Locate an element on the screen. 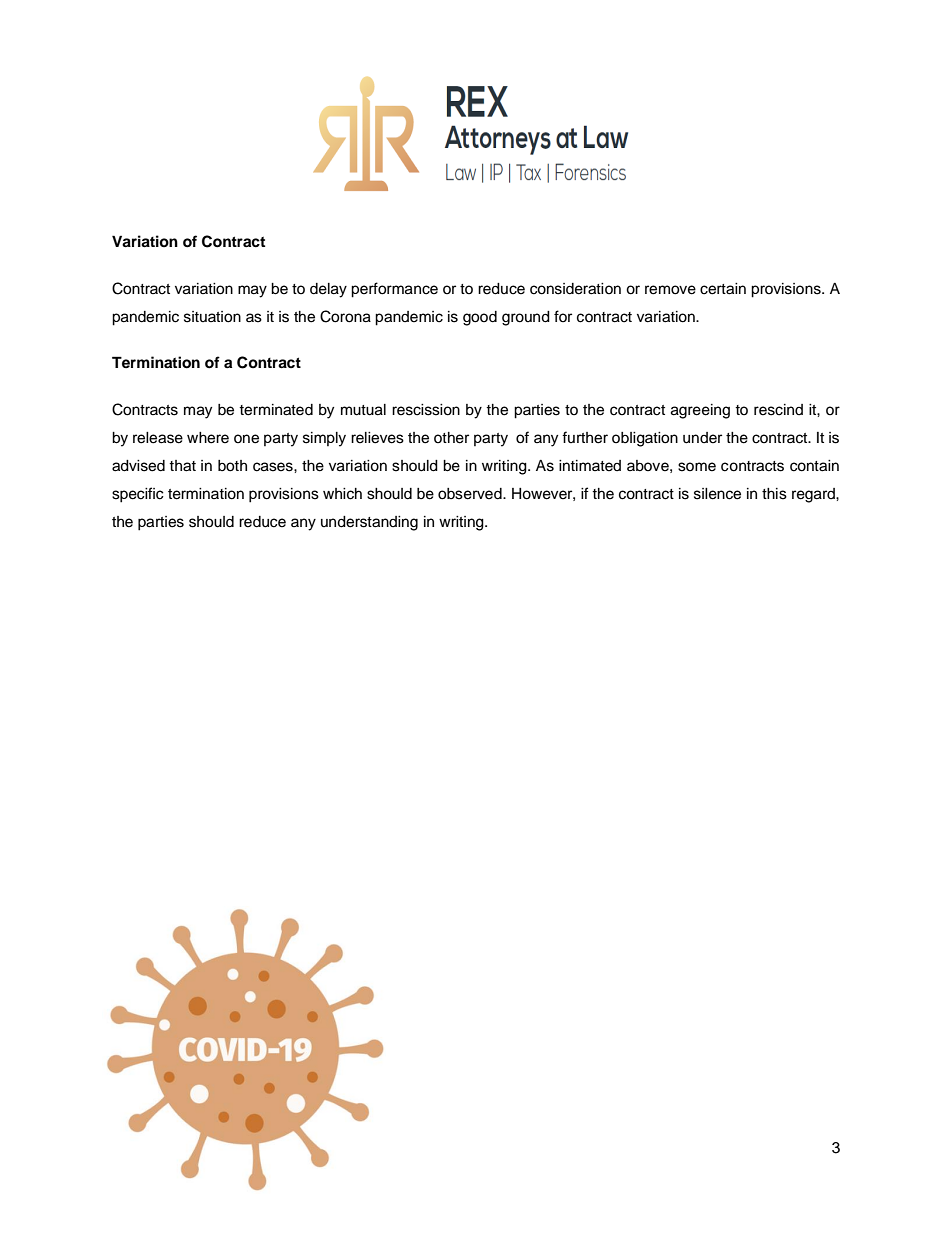 This screenshot has width=952, height=1233. performance is located at coordinates (394, 290).
